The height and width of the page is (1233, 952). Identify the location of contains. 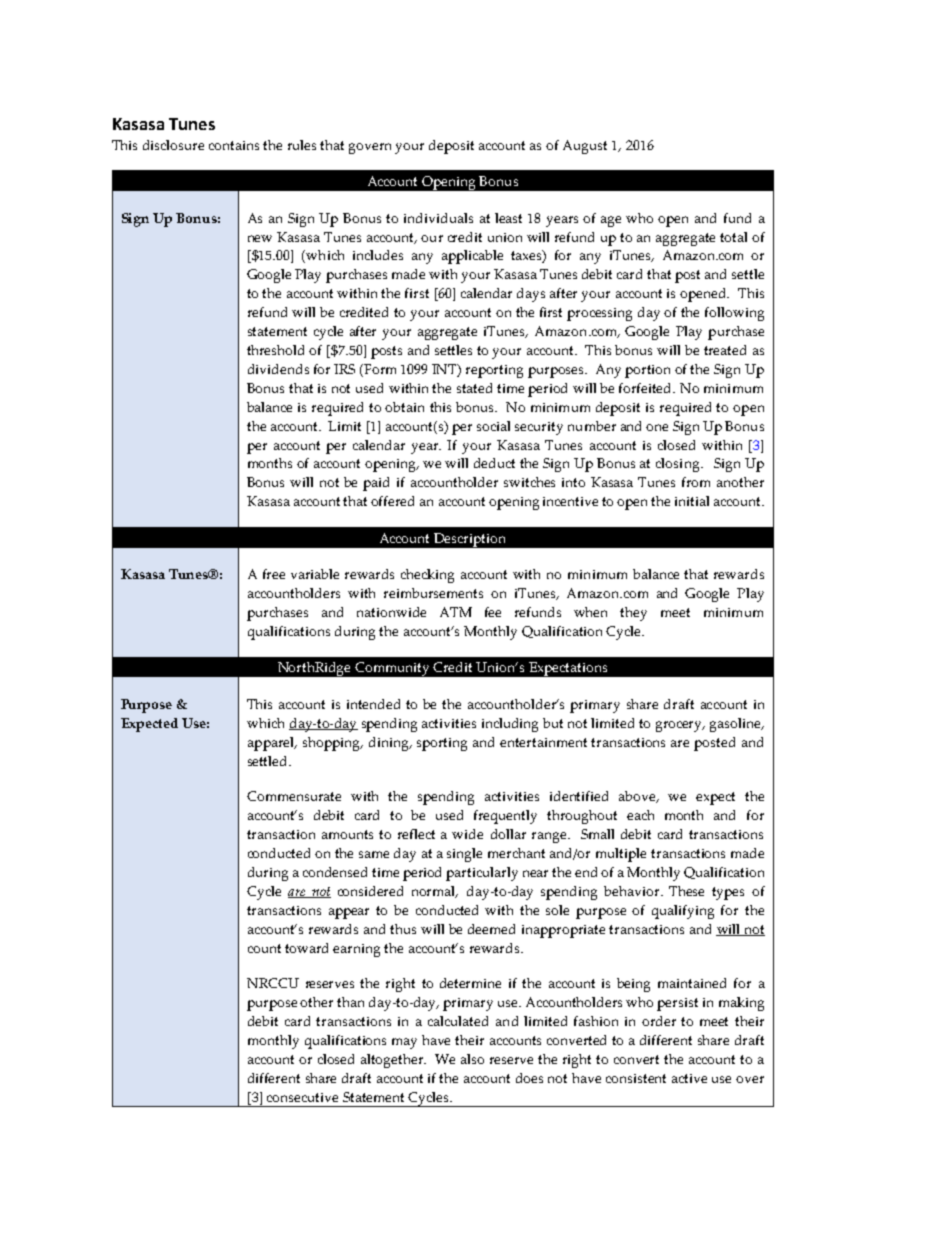
(234, 145).
